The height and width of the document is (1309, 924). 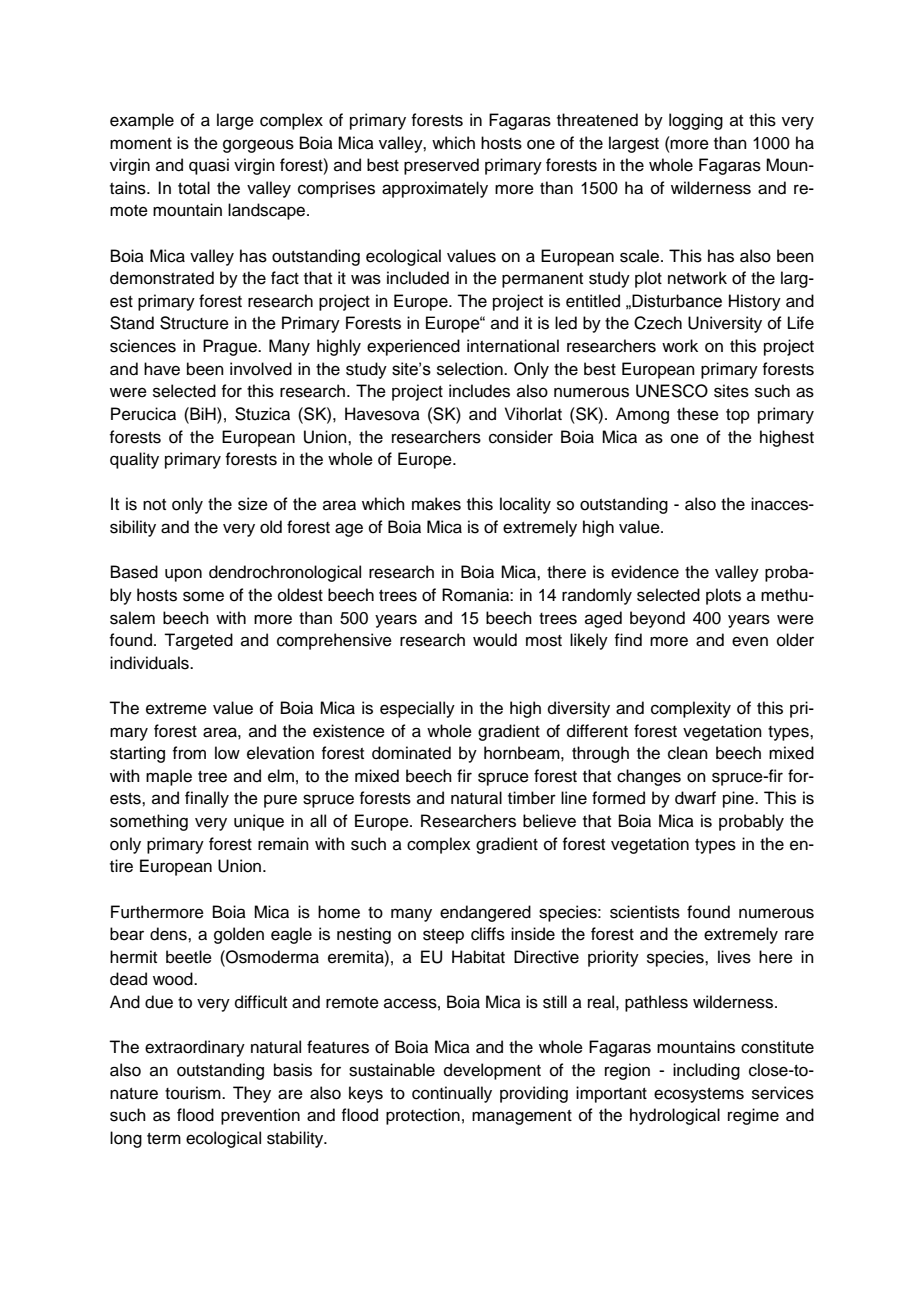 What do you see at coordinates (252, 1094) in the document?
I see `They` at bounding box center [252, 1094].
